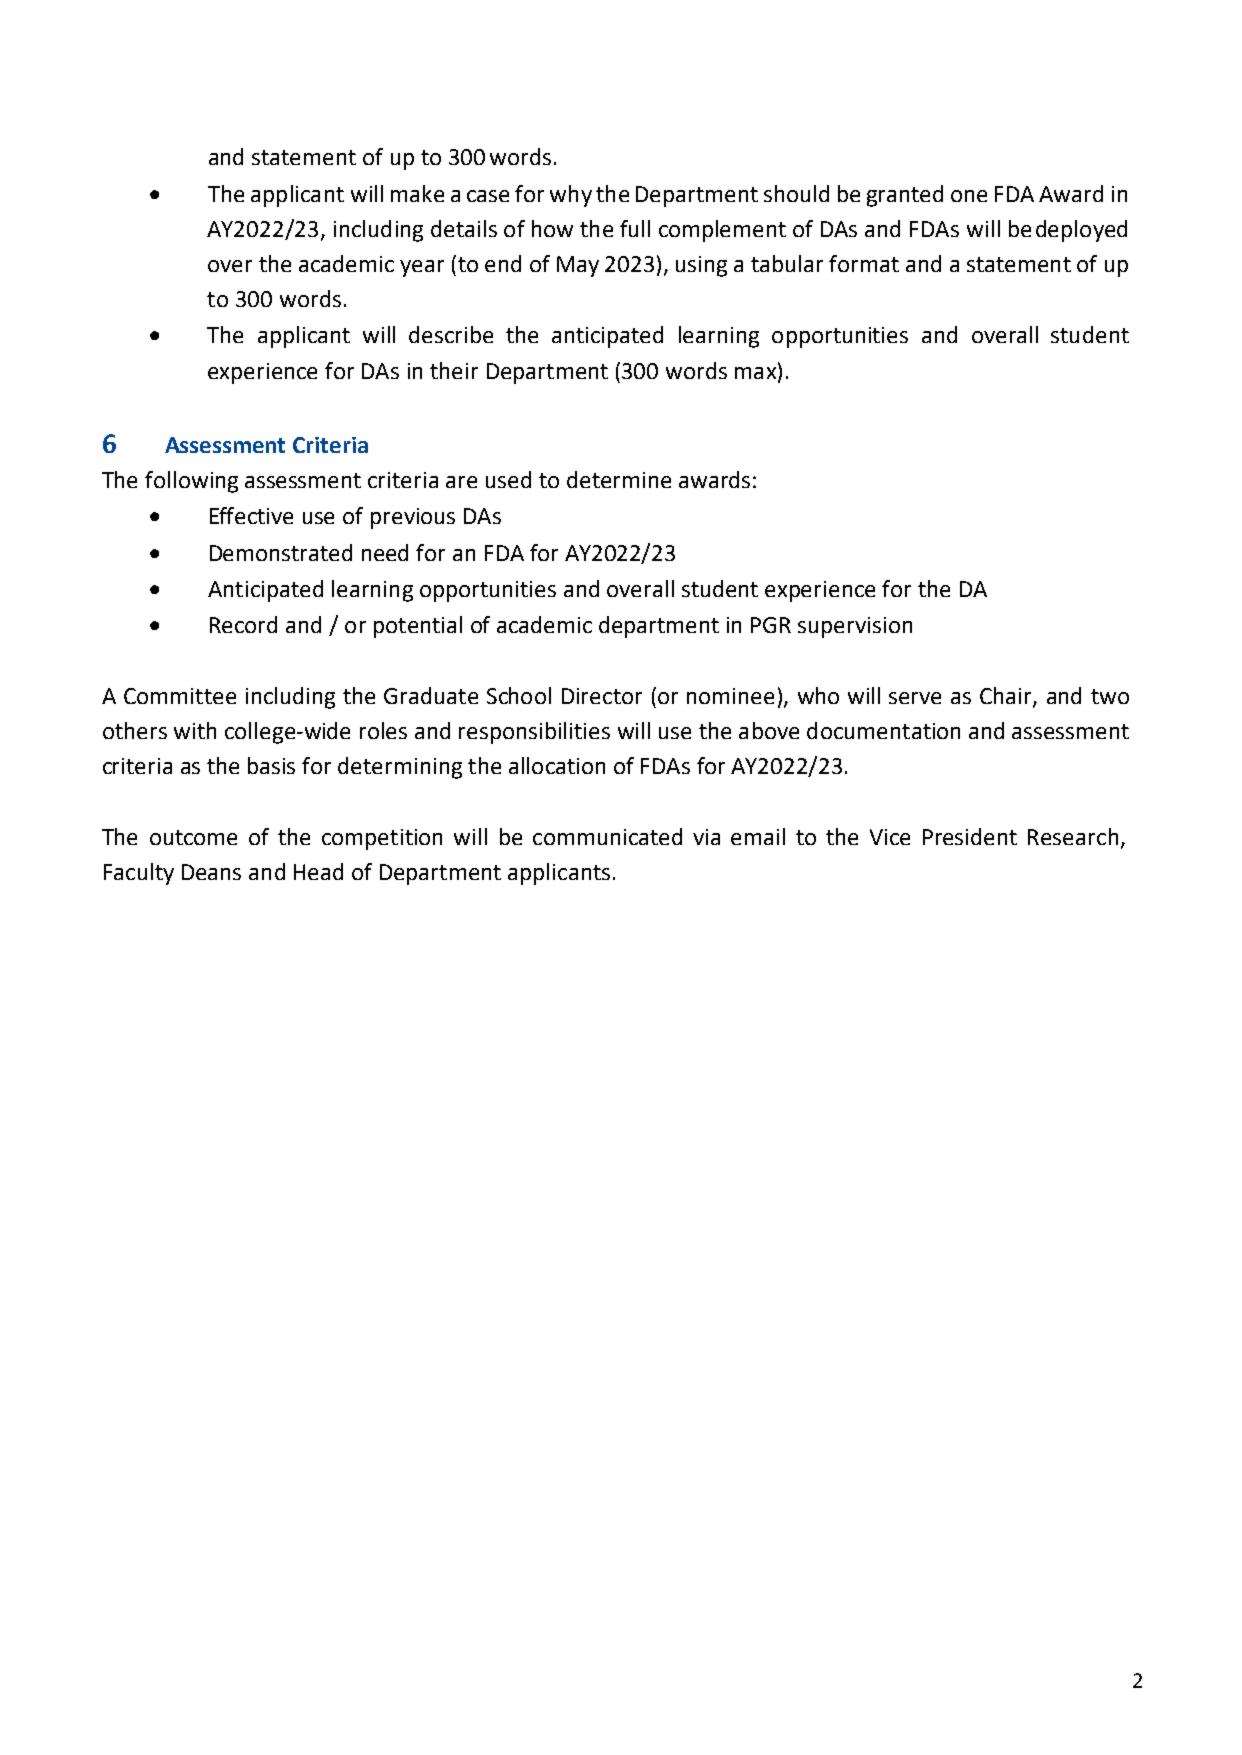 This image has height=1755, width=1242. I want to click on one, so click(969, 196).
